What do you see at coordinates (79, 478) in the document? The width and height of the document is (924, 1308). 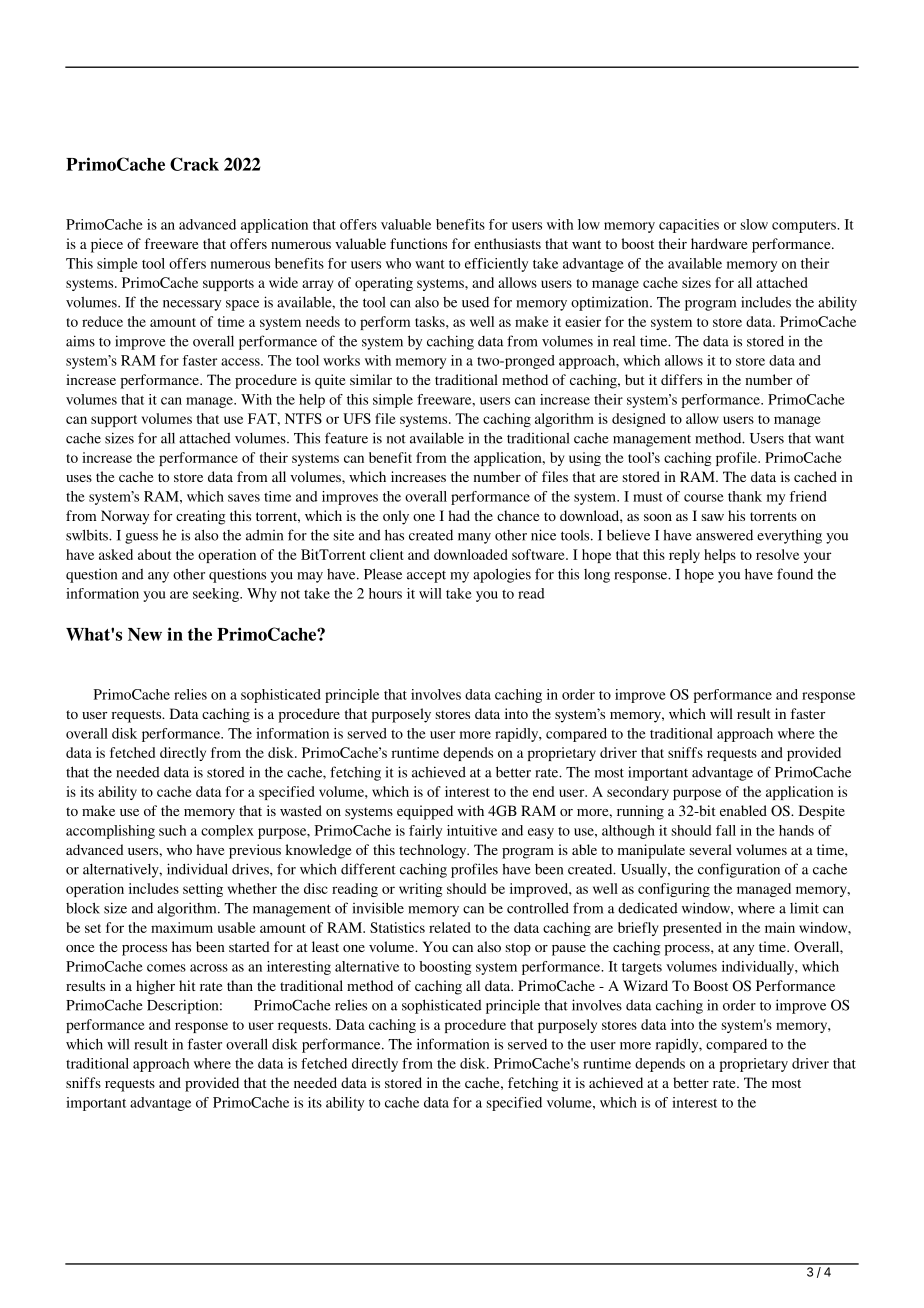 I see `uses` at bounding box center [79, 478].
